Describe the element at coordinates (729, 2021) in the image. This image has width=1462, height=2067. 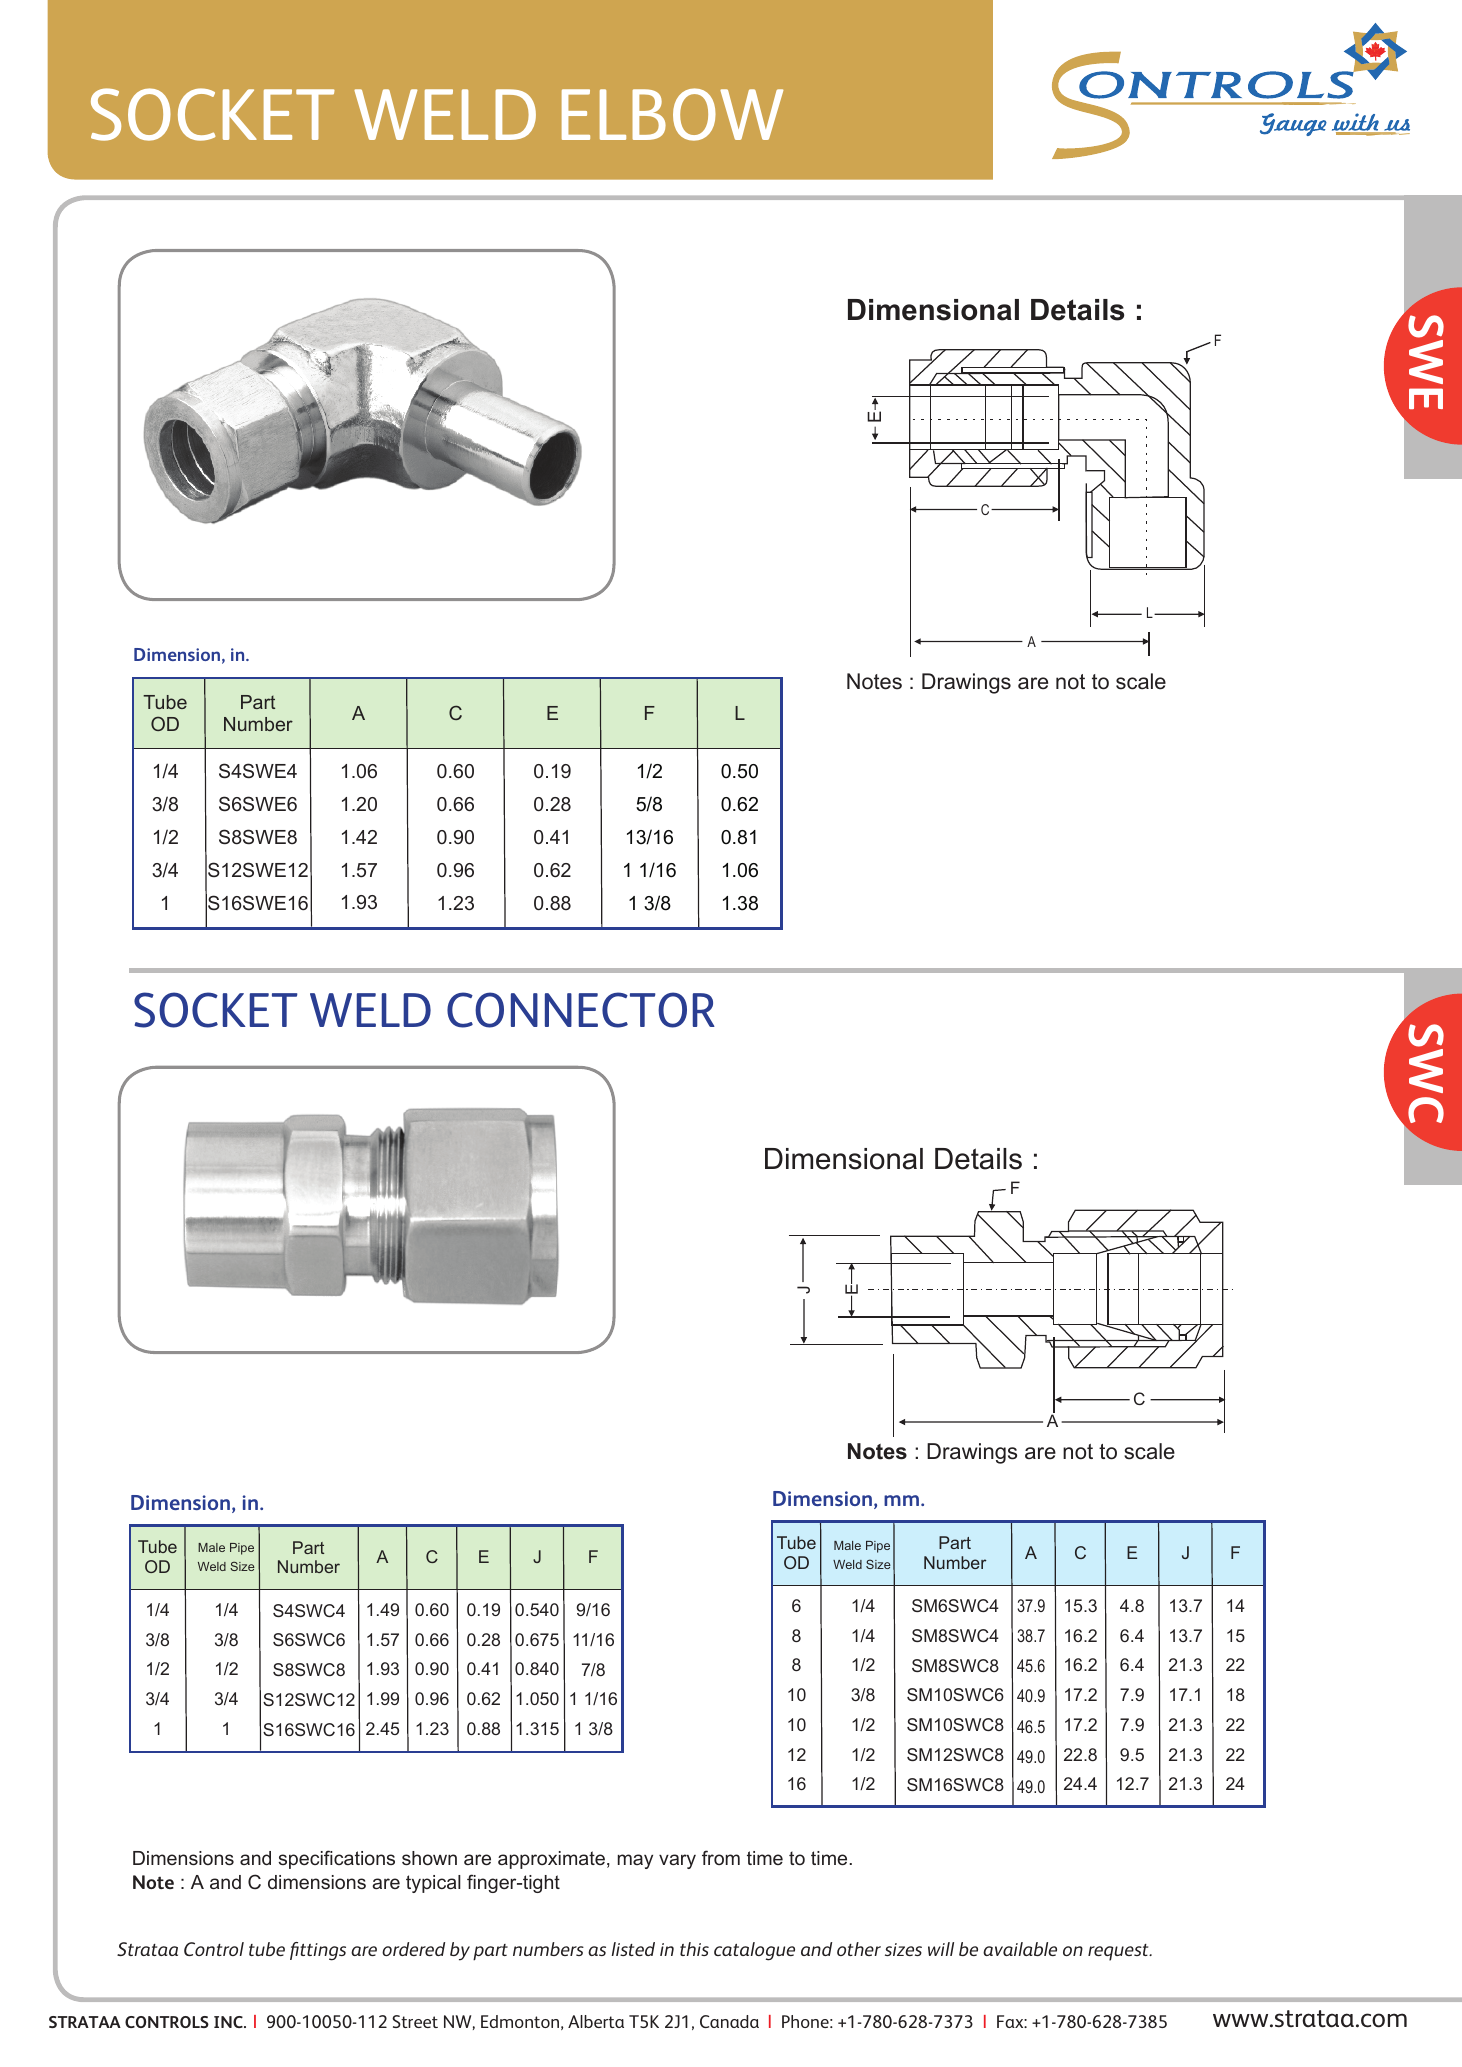
I see `Canada` at that location.
